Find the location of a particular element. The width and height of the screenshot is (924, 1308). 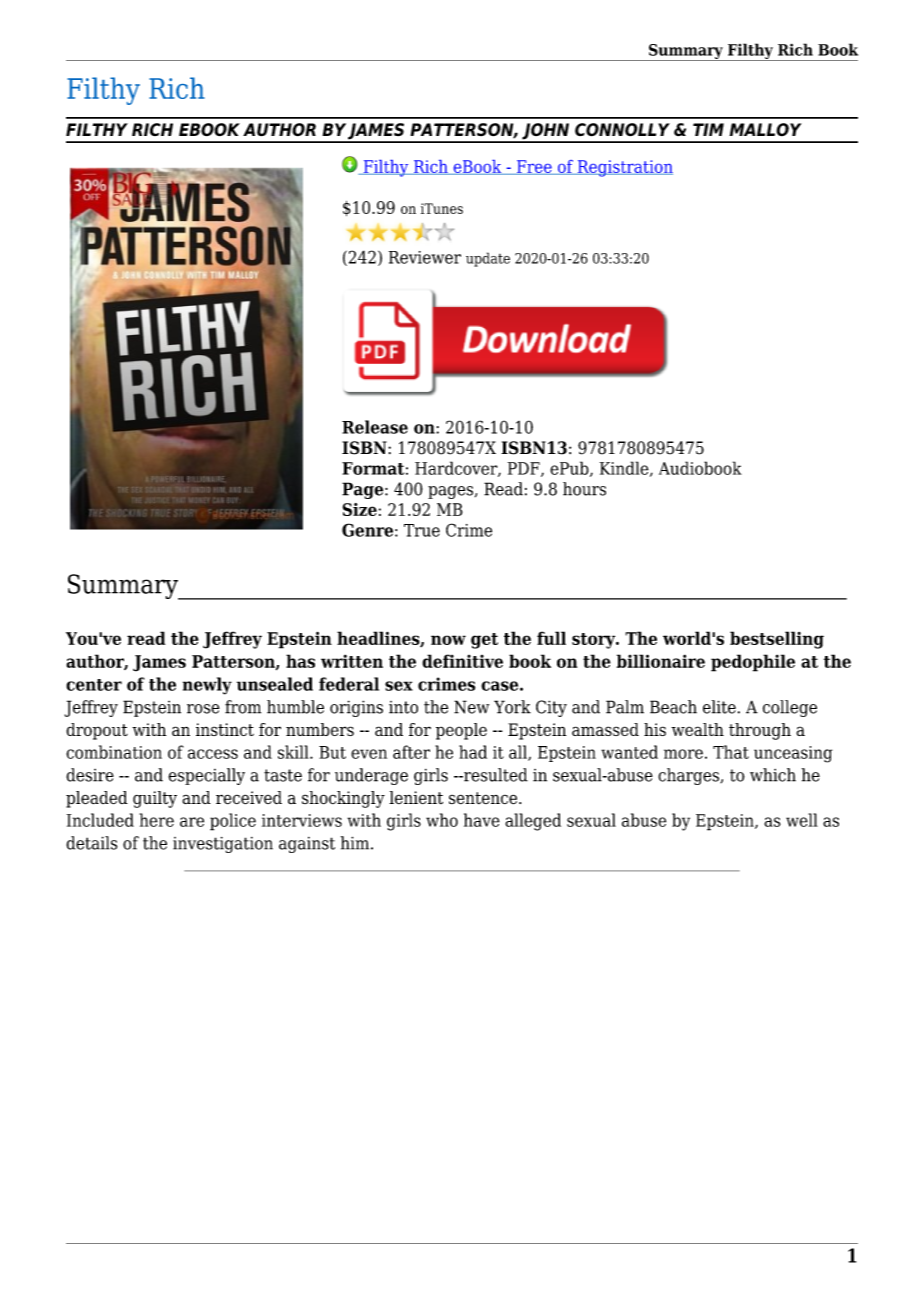

PDF is located at coordinates (525, 469).
